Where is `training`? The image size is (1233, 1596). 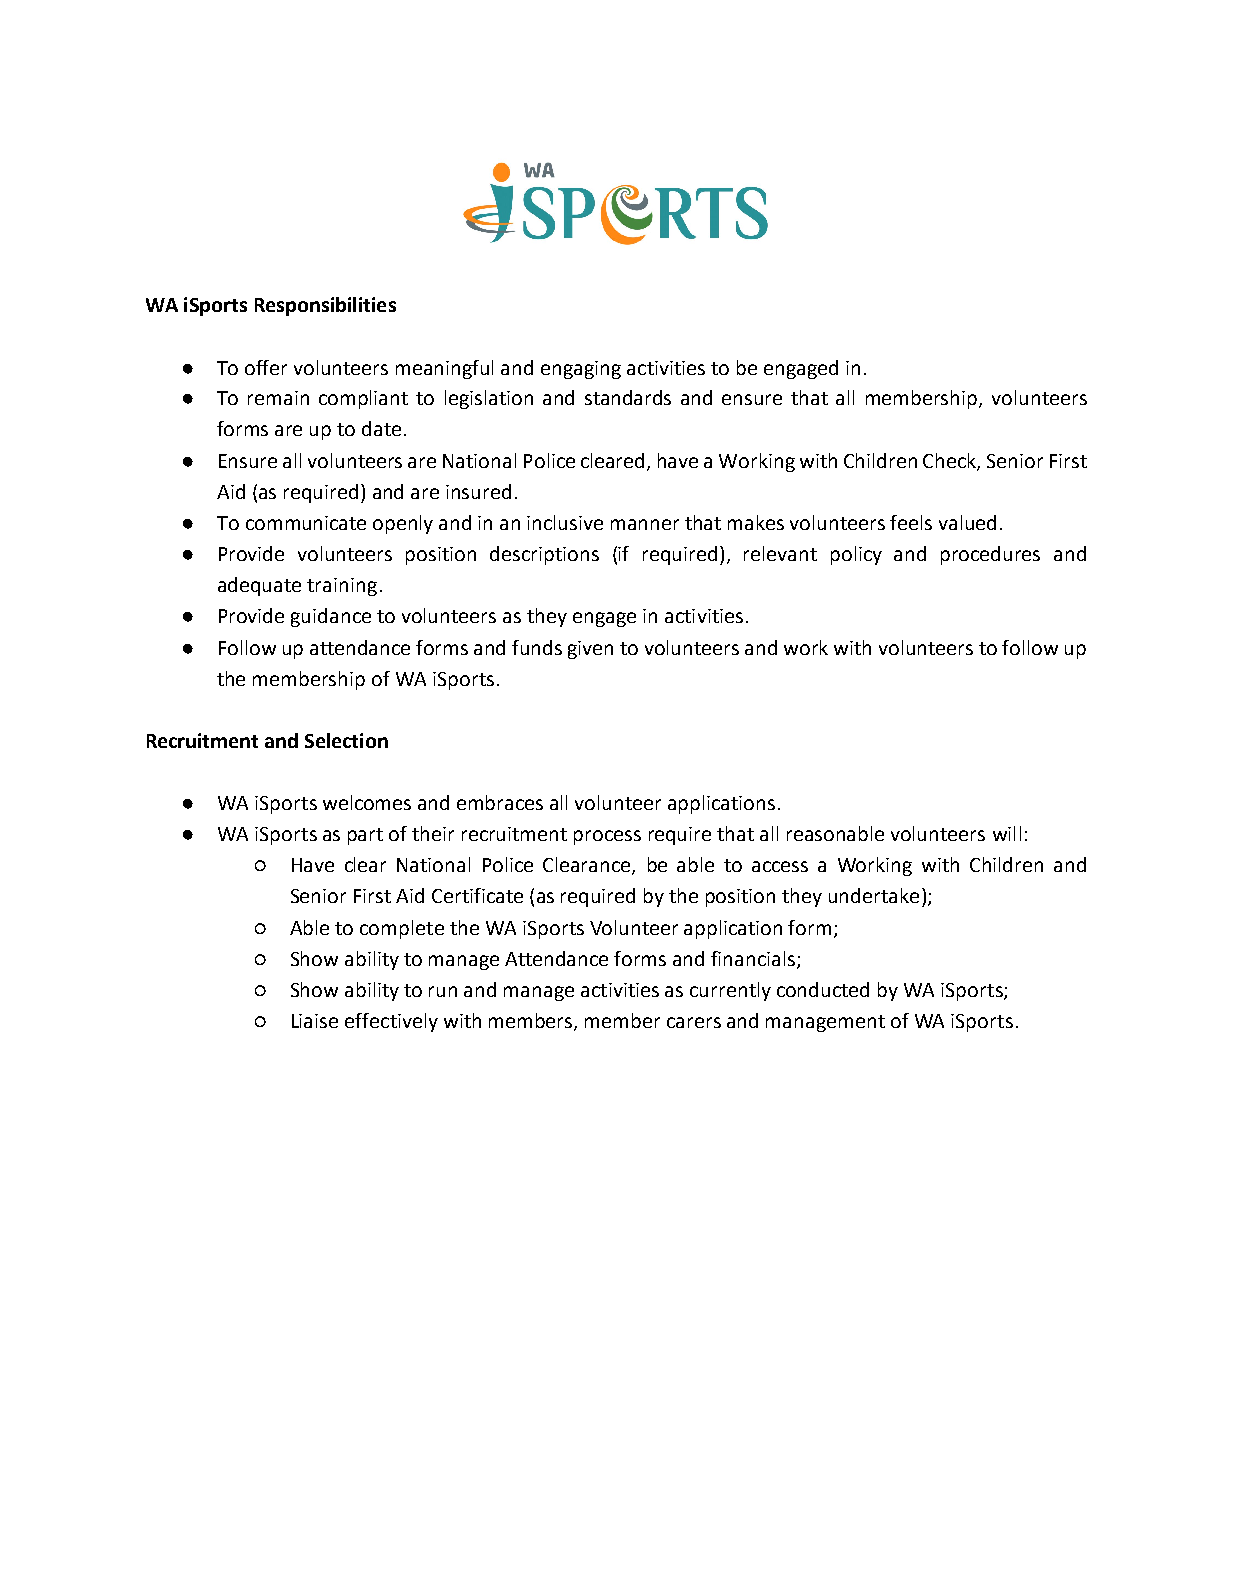 training is located at coordinates (342, 587).
